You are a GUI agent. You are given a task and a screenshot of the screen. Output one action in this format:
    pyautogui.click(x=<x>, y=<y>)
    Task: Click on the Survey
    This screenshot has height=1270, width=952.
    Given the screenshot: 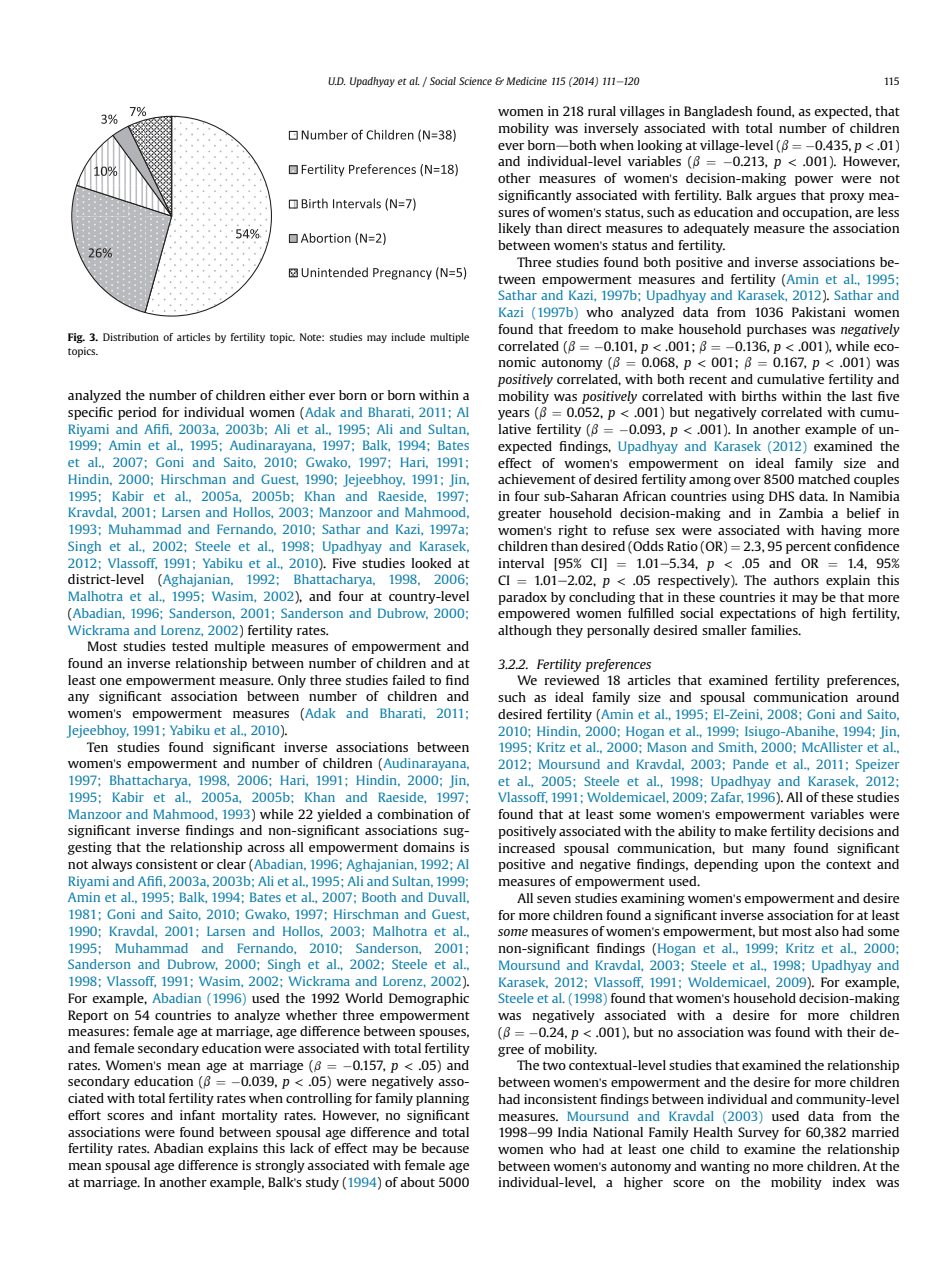 What is the action you would take?
    pyautogui.click(x=758, y=1133)
